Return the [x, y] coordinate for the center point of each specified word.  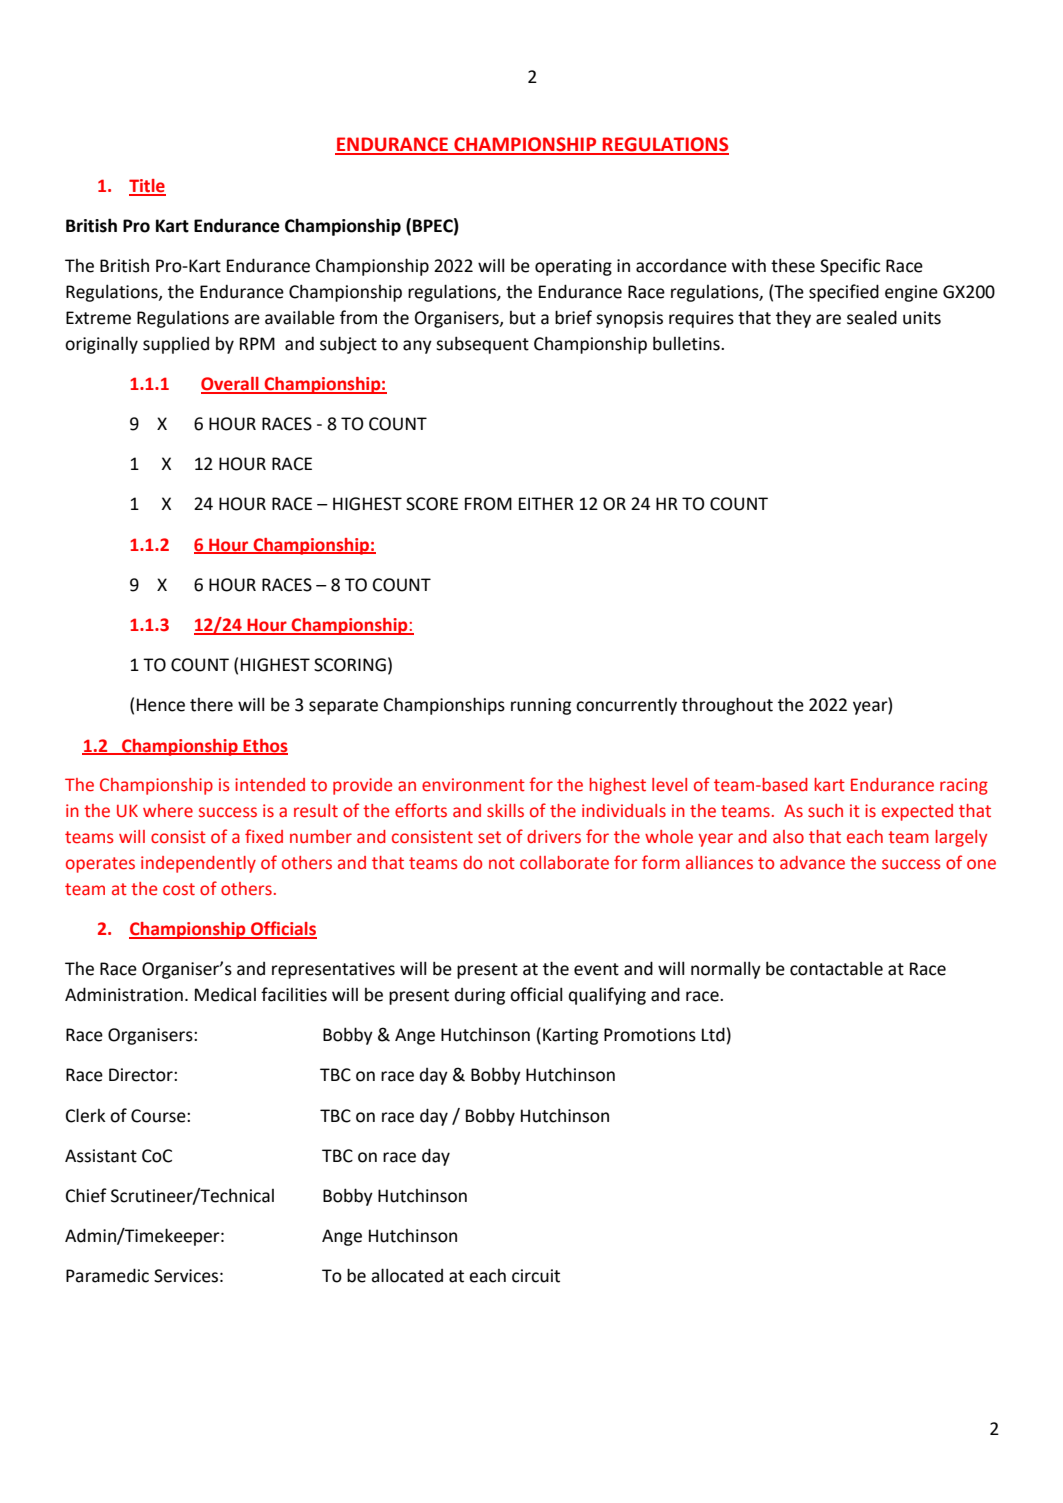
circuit [536, 1276]
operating [573, 267]
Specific [850, 267]
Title [147, 187]
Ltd [713, 1034]
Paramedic [107, 1275]
